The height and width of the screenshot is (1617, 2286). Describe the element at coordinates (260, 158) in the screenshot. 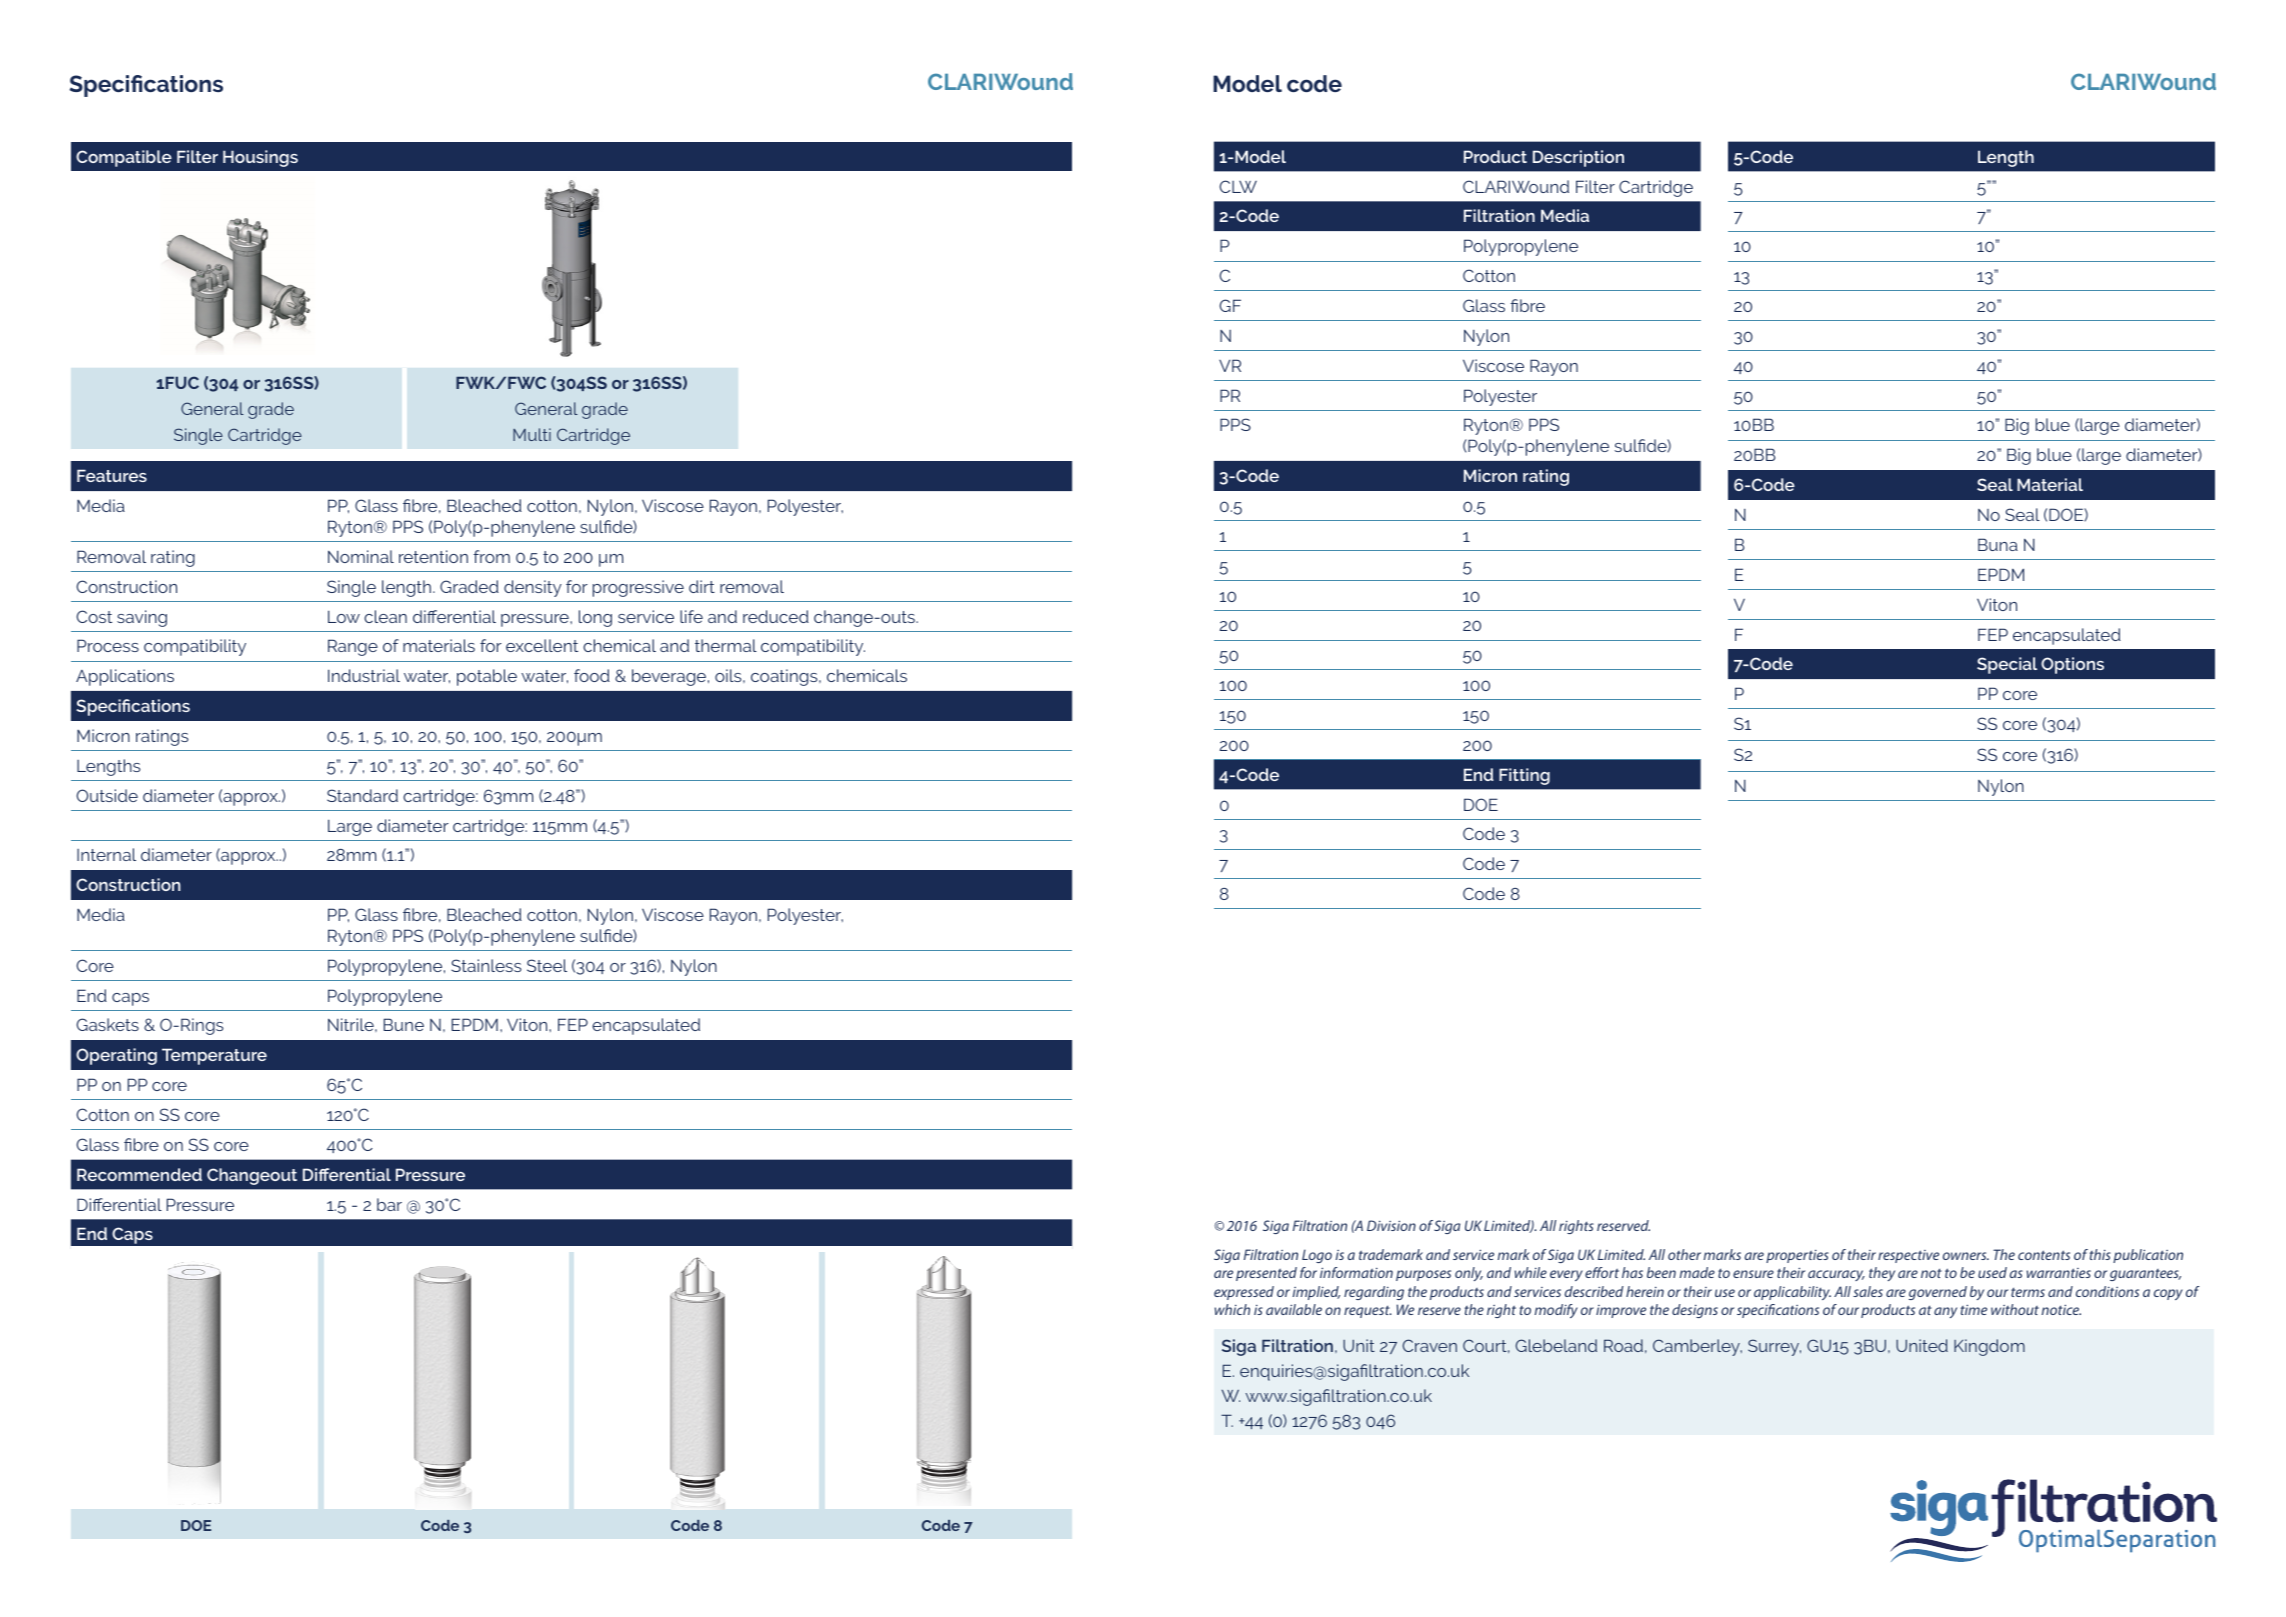

I see `Housings` at that location.
